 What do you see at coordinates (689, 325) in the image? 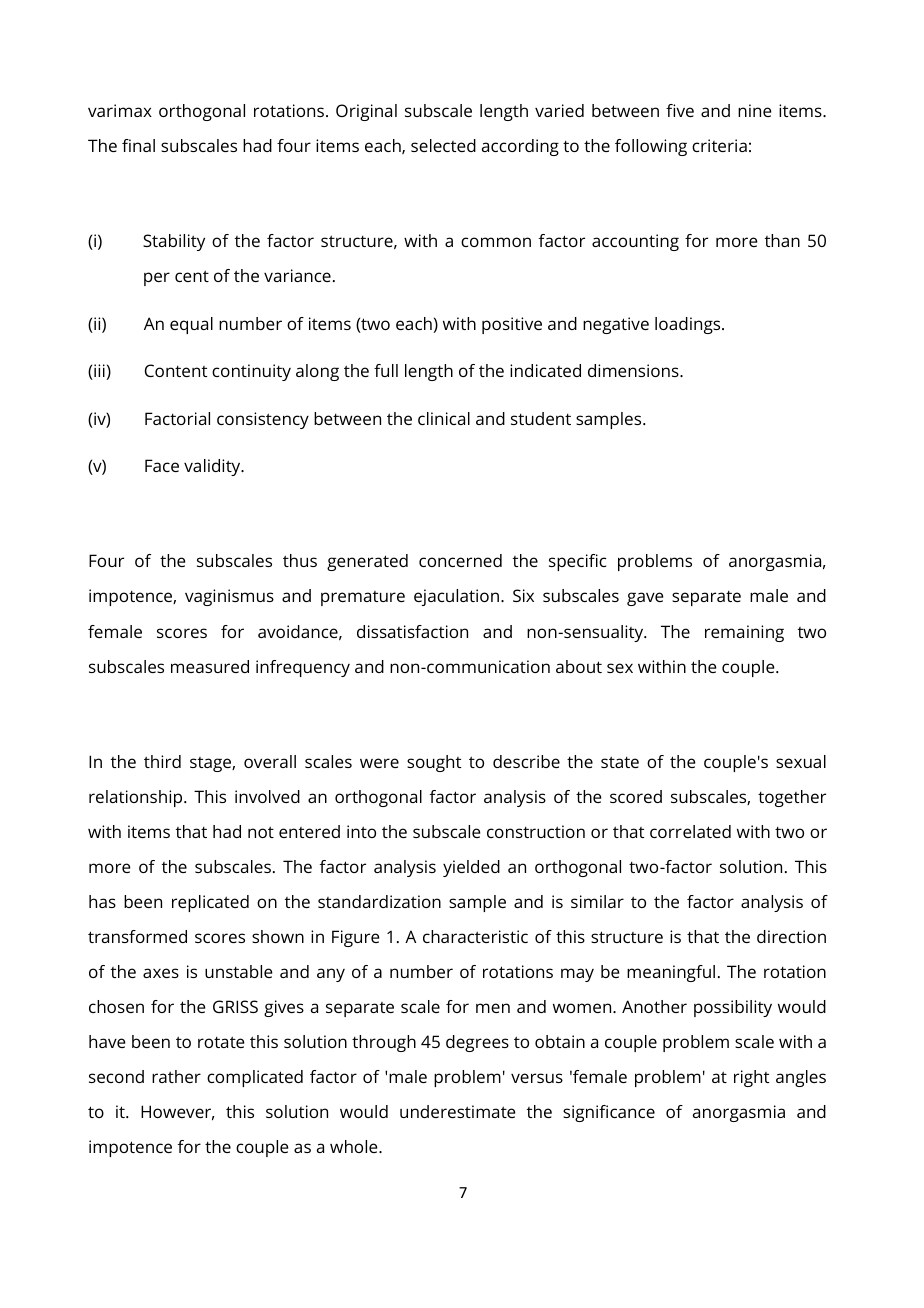
I see `loadings` at bounding box center [689, 325].
